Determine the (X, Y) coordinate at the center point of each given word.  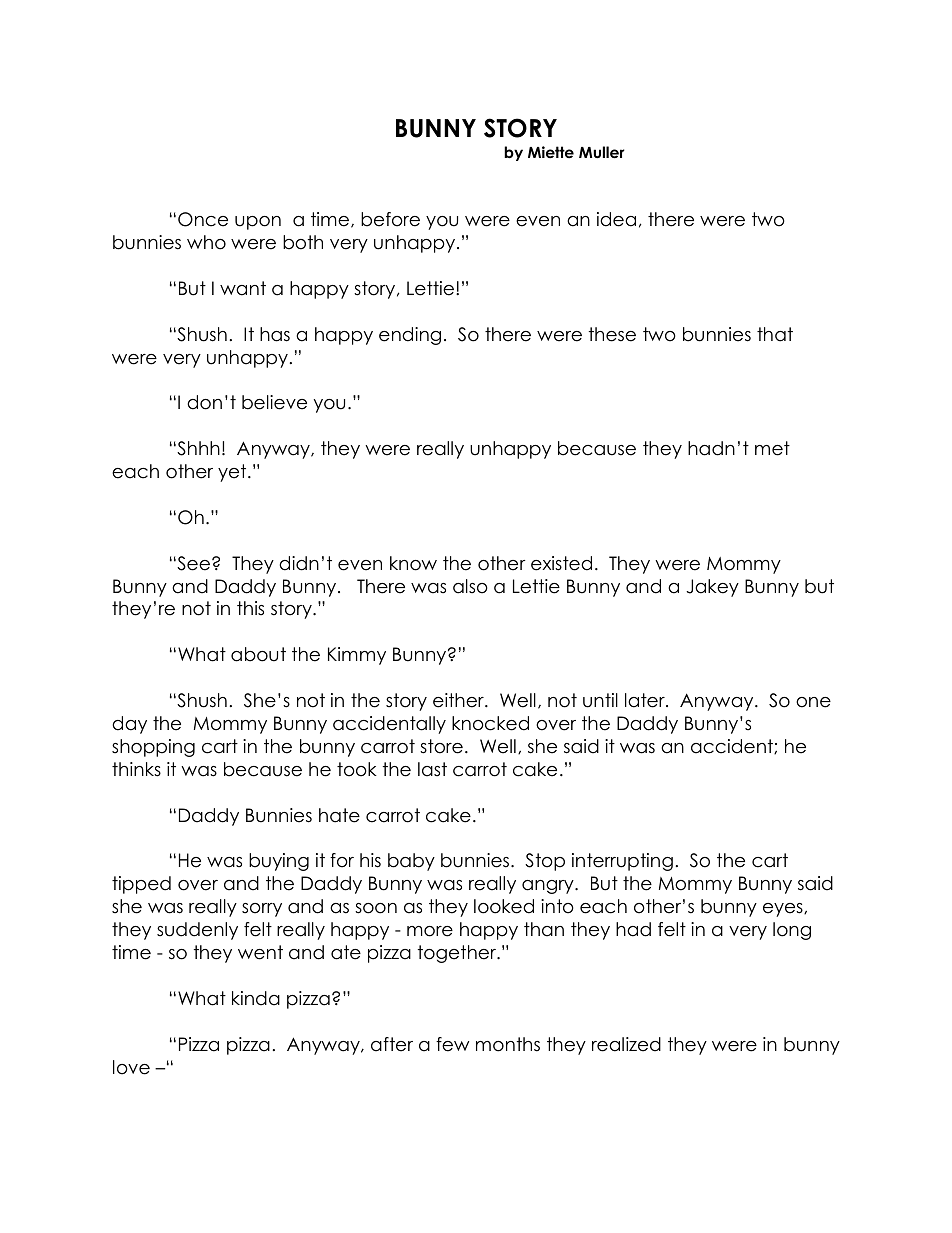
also (470, 586)
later (646, 700)
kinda (256, 998)
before (390, 219)
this (250, 608)
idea (616, 219)
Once (203, 219)
